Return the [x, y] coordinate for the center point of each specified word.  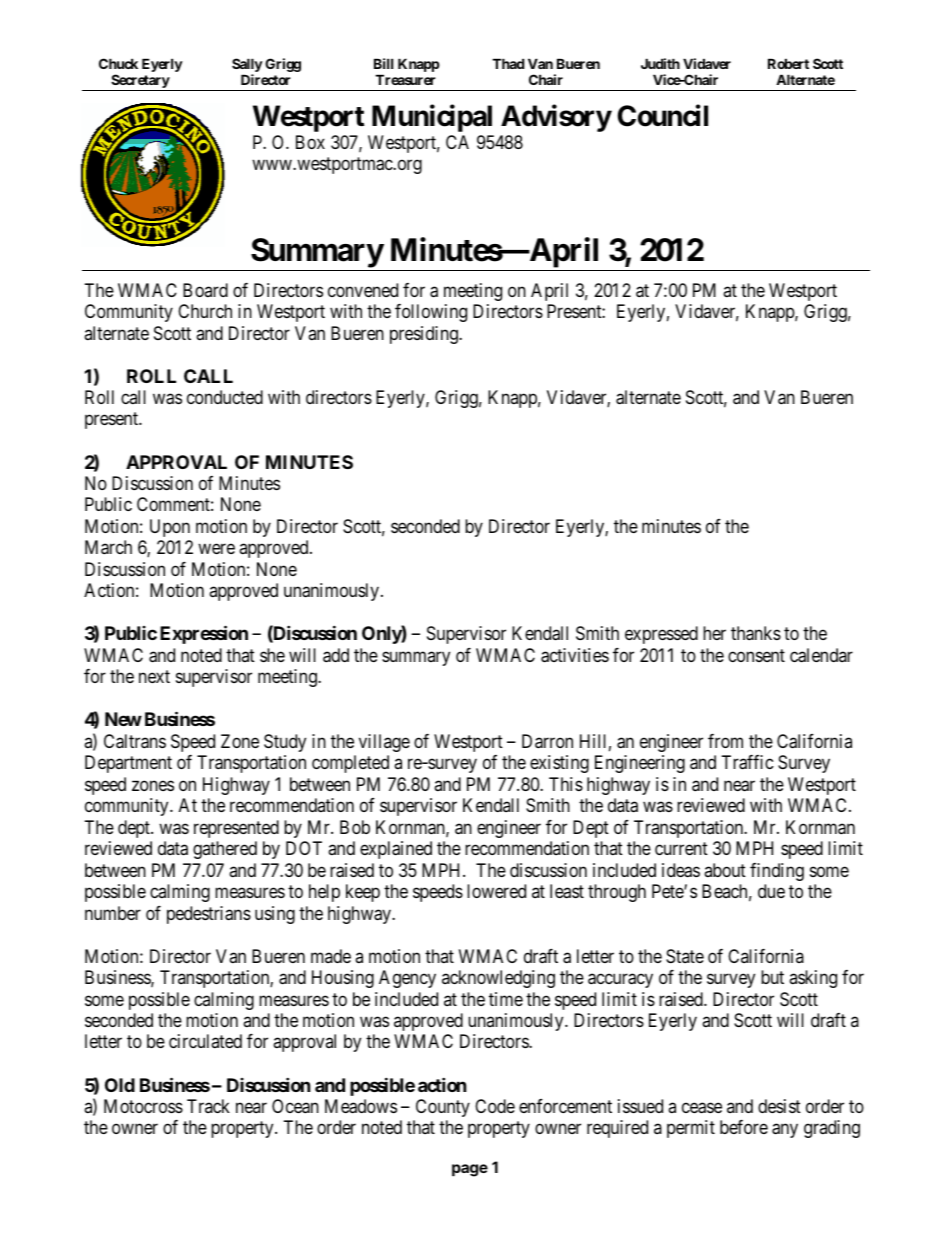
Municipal [432, 118]
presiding [425, 335]
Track [208, 1106]
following [431, 313]
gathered [225, 850]
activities [575, 655]
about [725, 870]
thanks [756, 633]
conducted [225, 397]
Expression [204, 634]
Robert [788, 63]
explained [396, 850]
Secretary [140, 82]
